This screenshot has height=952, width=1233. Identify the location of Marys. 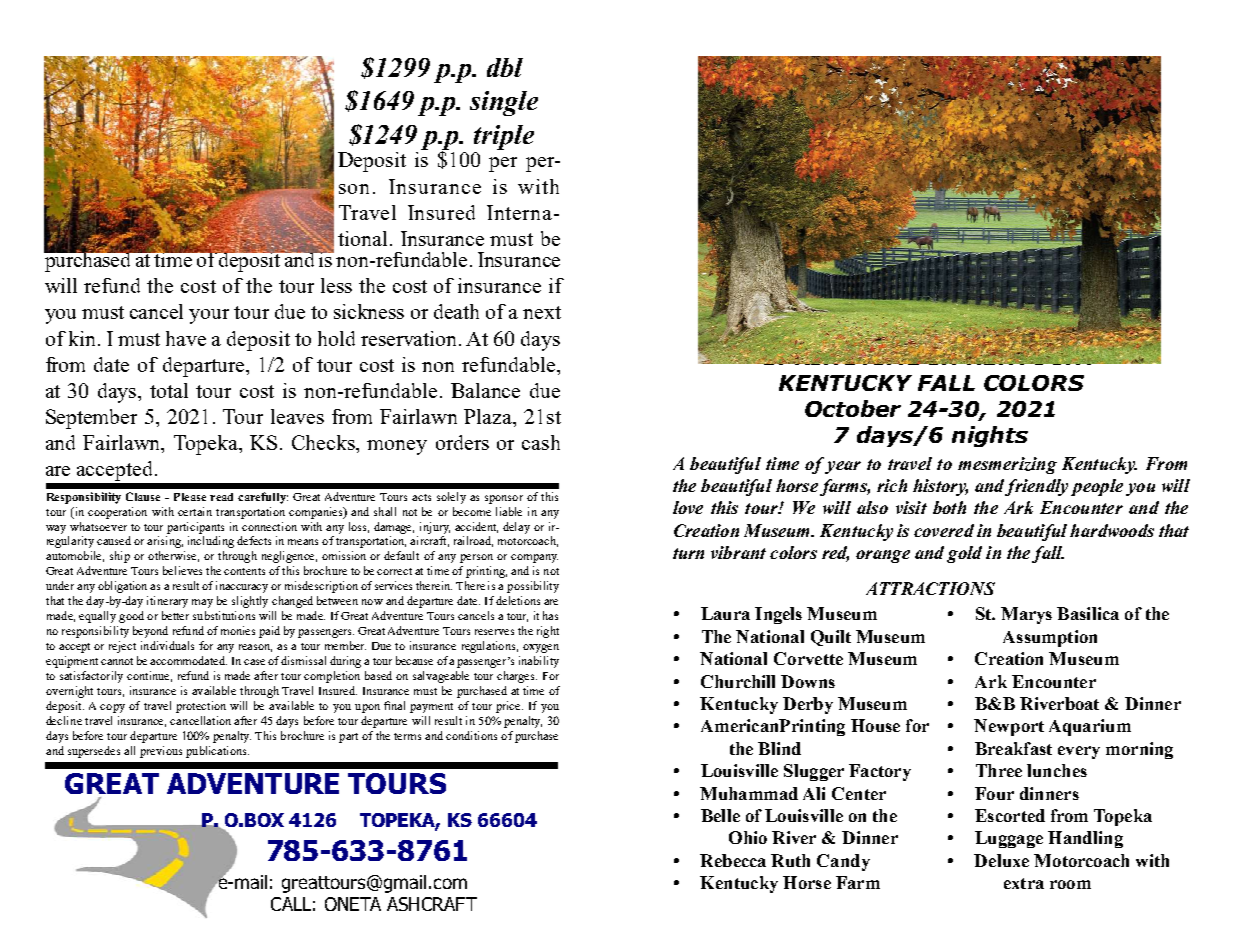
(1026, 615).
